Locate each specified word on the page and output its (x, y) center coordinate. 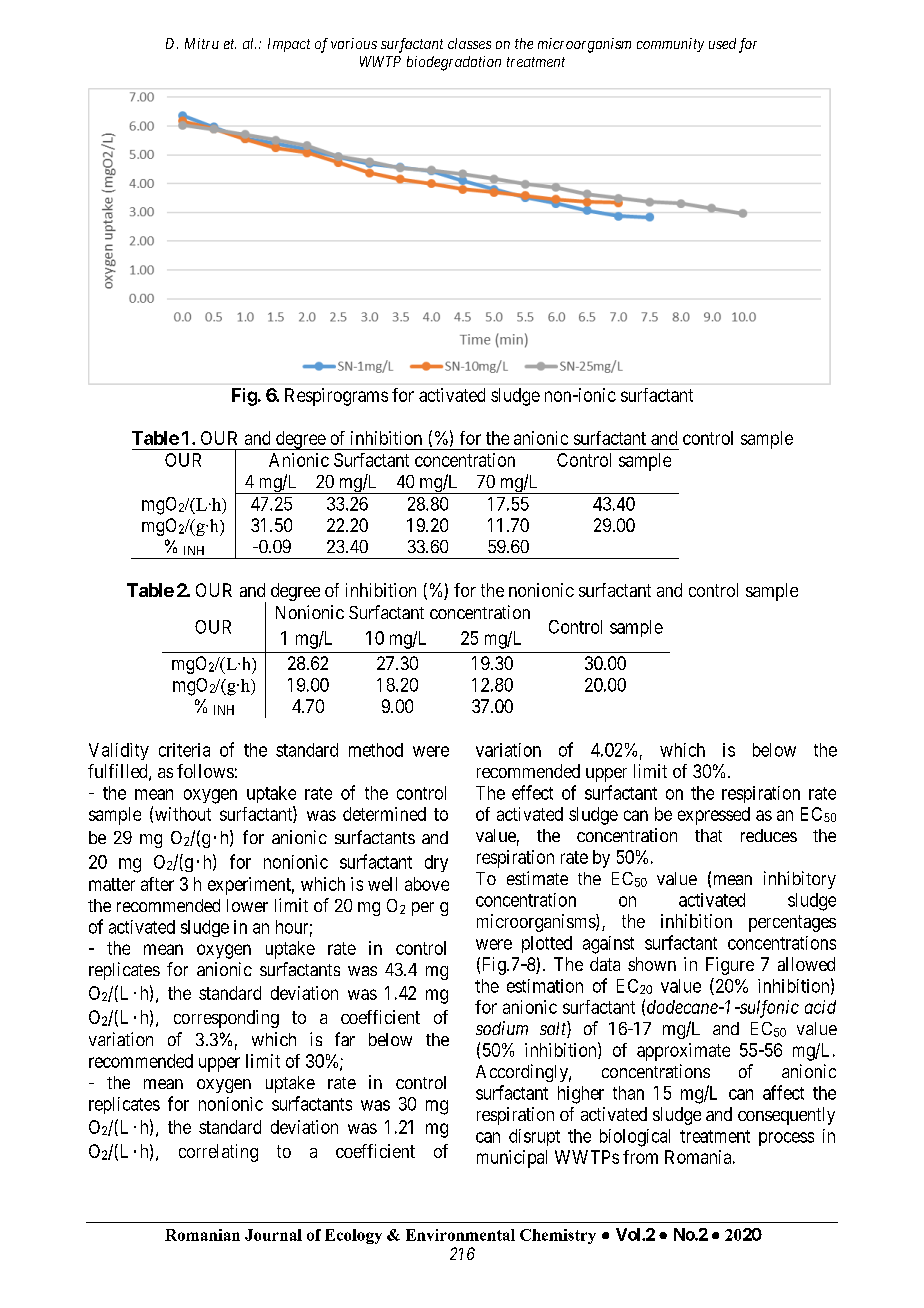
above (427, 884)
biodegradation (454, 63)
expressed (714, 816)
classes (469, 43)
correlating (218, 1153)
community (670, 45)
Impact (289, 45)
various (354, 43)
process (786, 1139)
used (722, 43)
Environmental (460, 1235)
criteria (184, 750)
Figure (730, 966)
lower (247, 905)
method (376, 750)
